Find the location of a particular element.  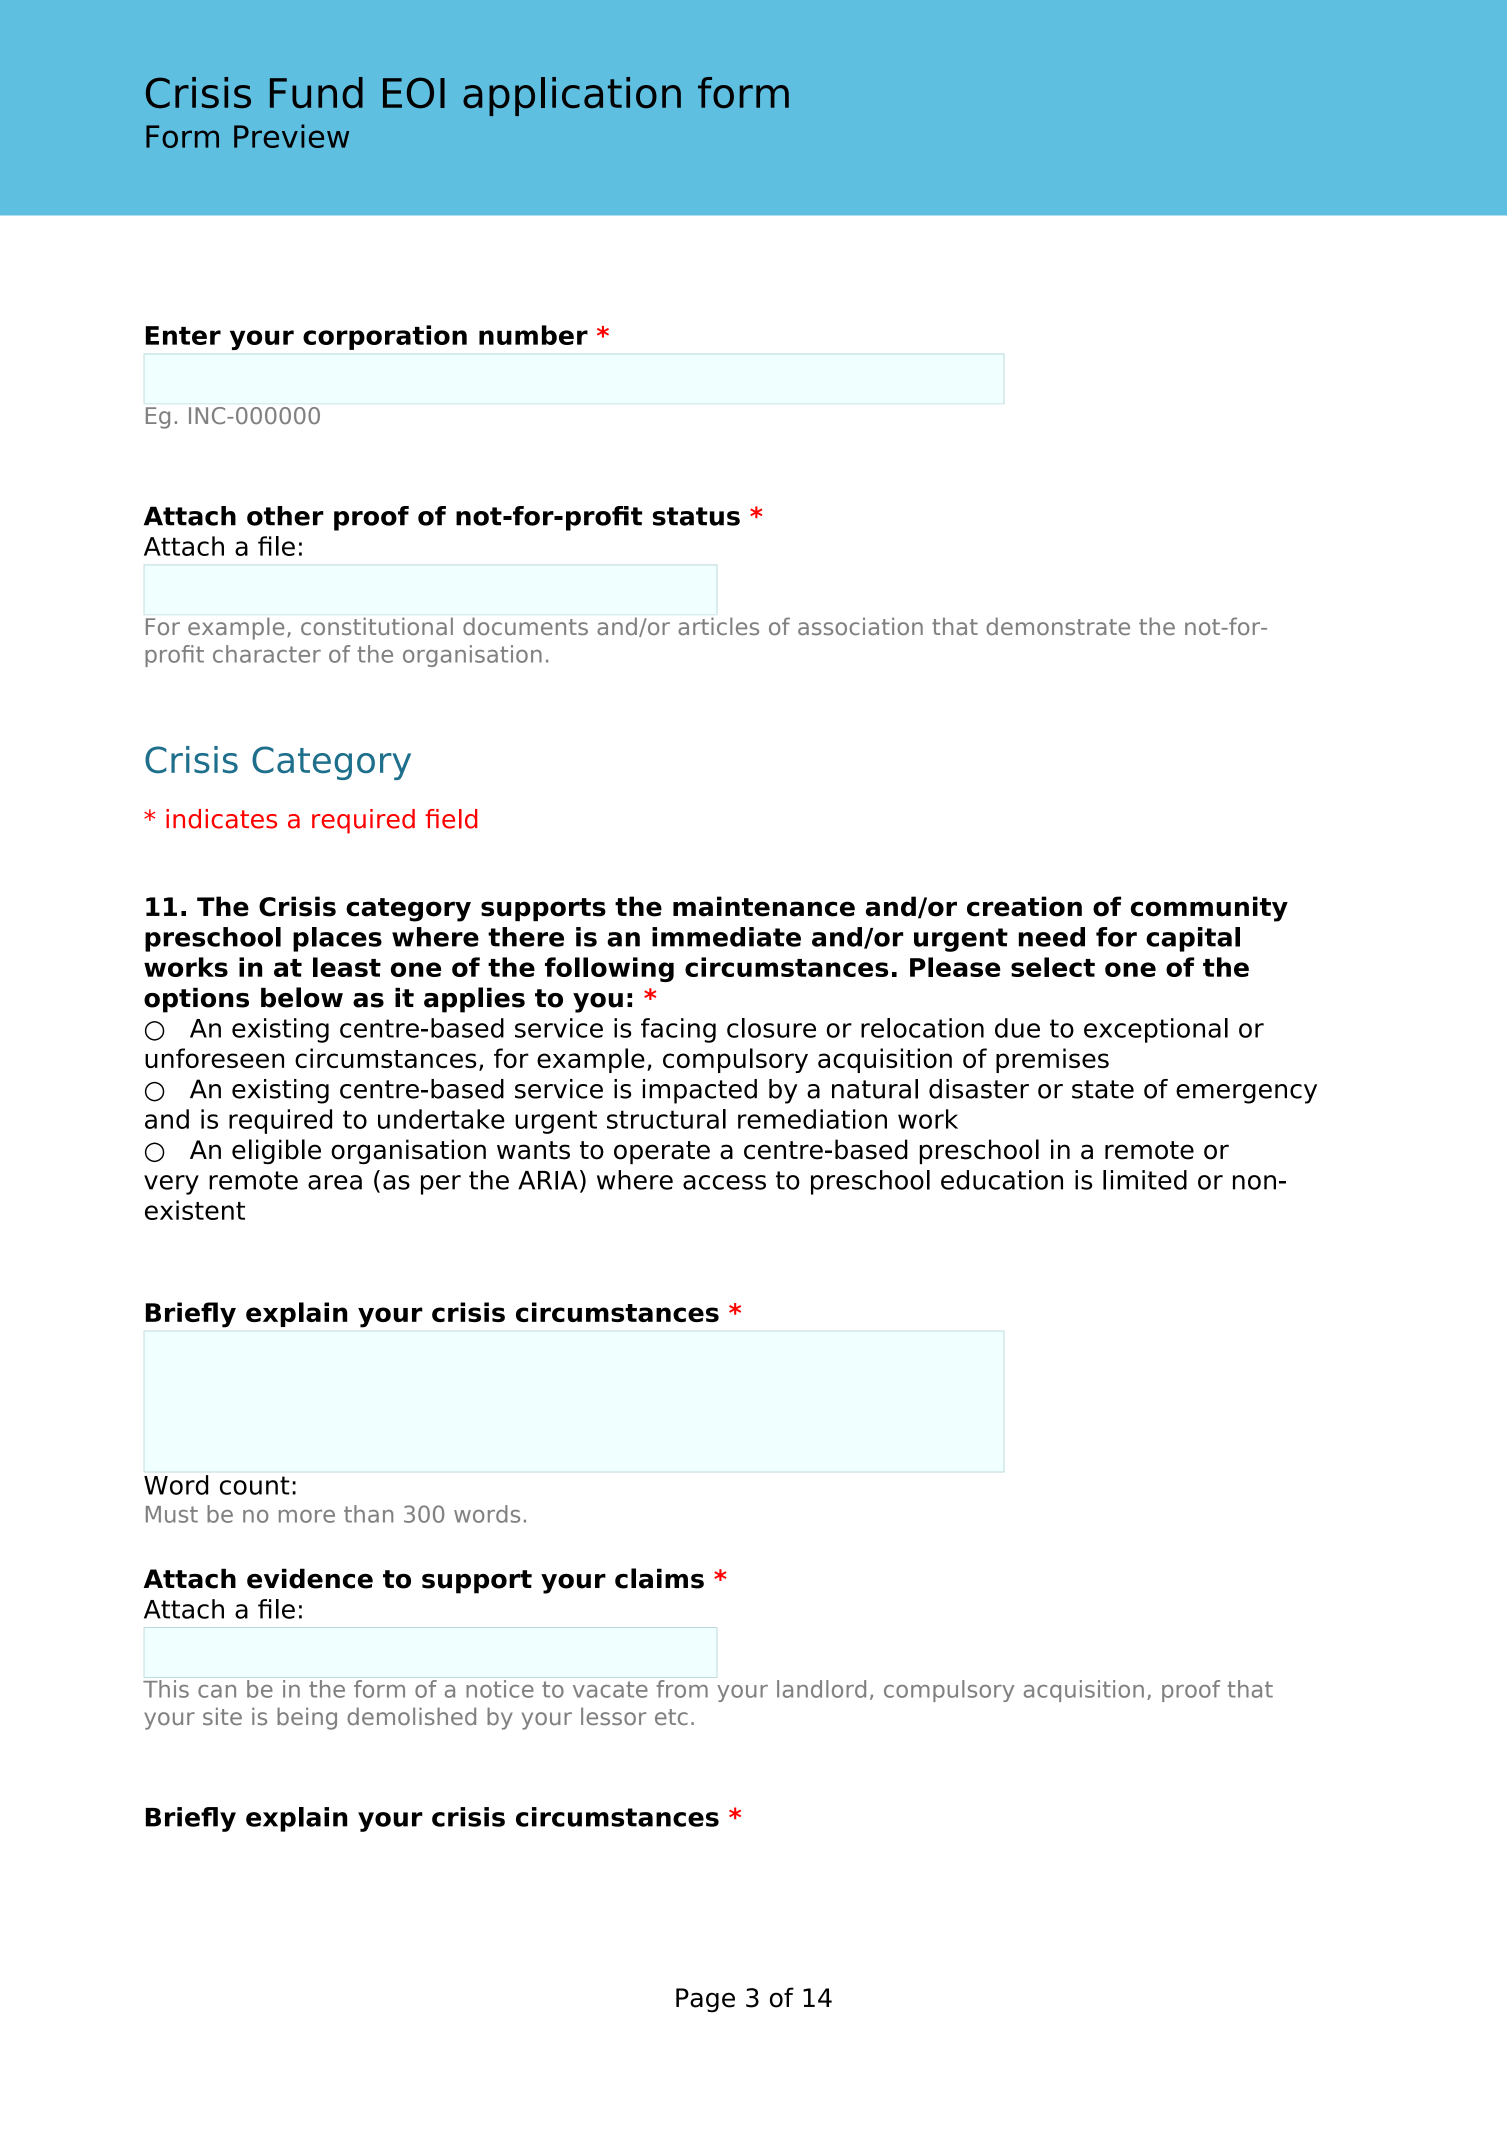

access is located at coordinates (724, 1182).
